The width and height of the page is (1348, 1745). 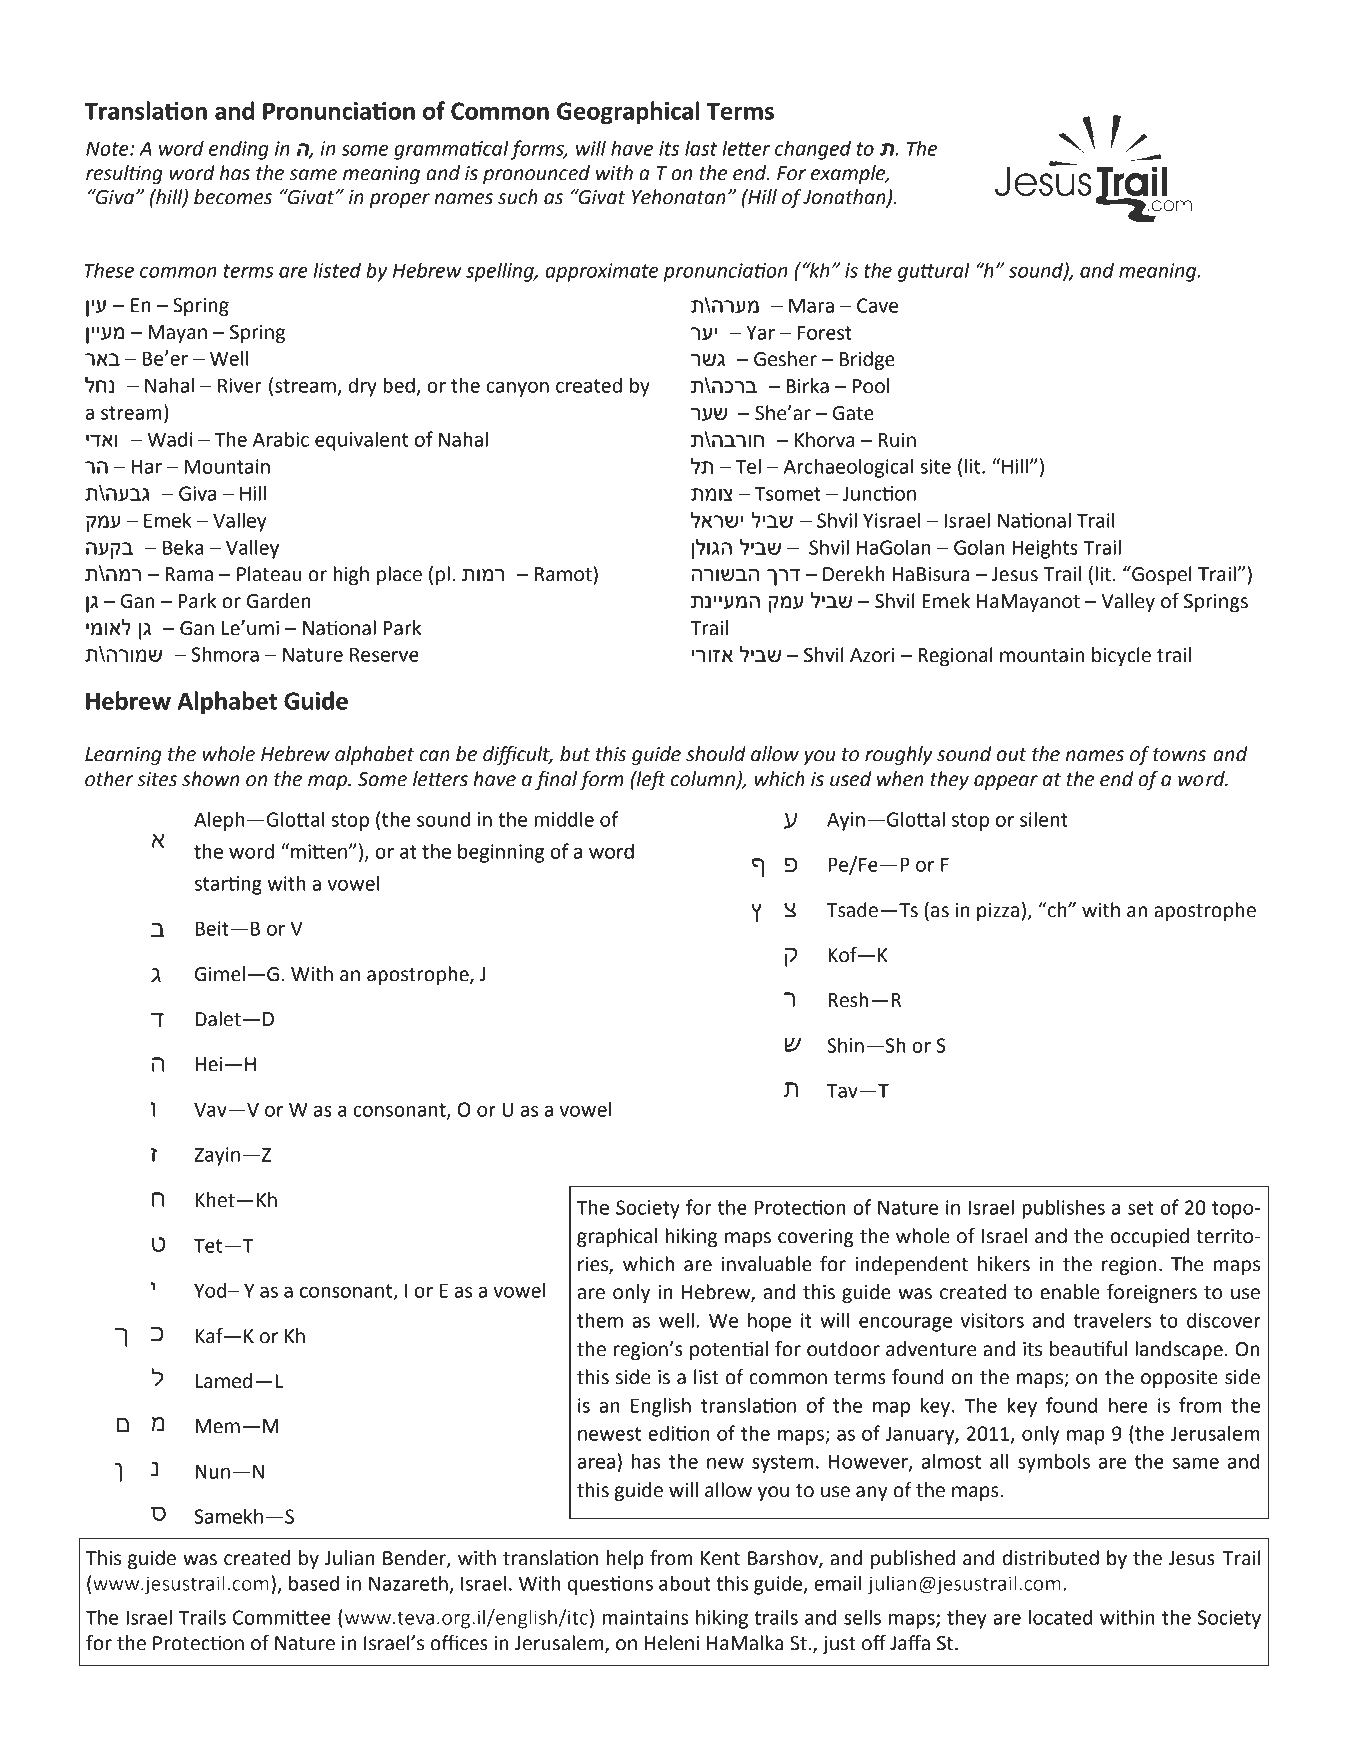 What do you see at coordinates (701, 148) in the page?
I see `last` at bounding box center [701, 148].
